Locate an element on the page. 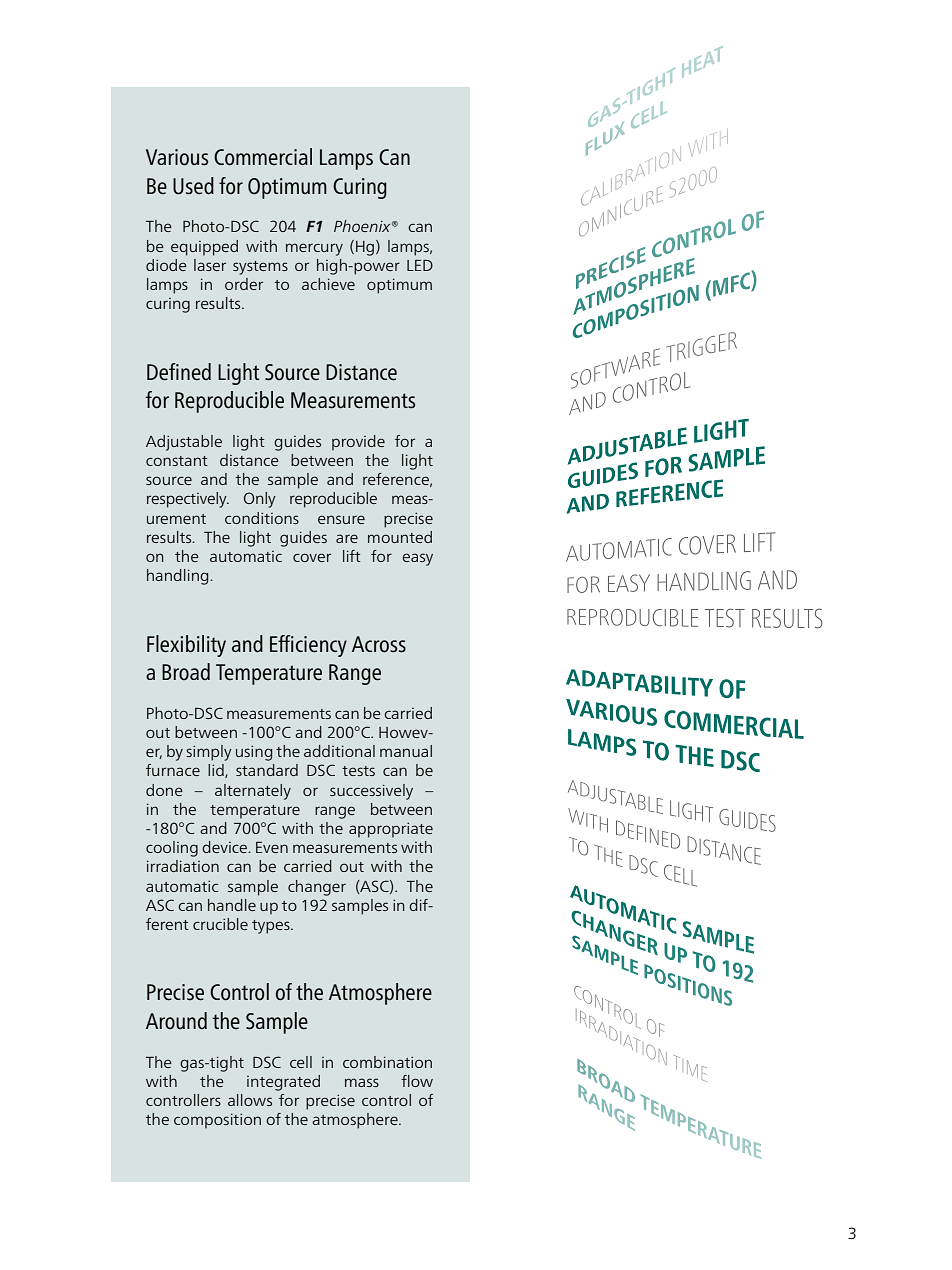  simply is located at coordinates (209, 753).
